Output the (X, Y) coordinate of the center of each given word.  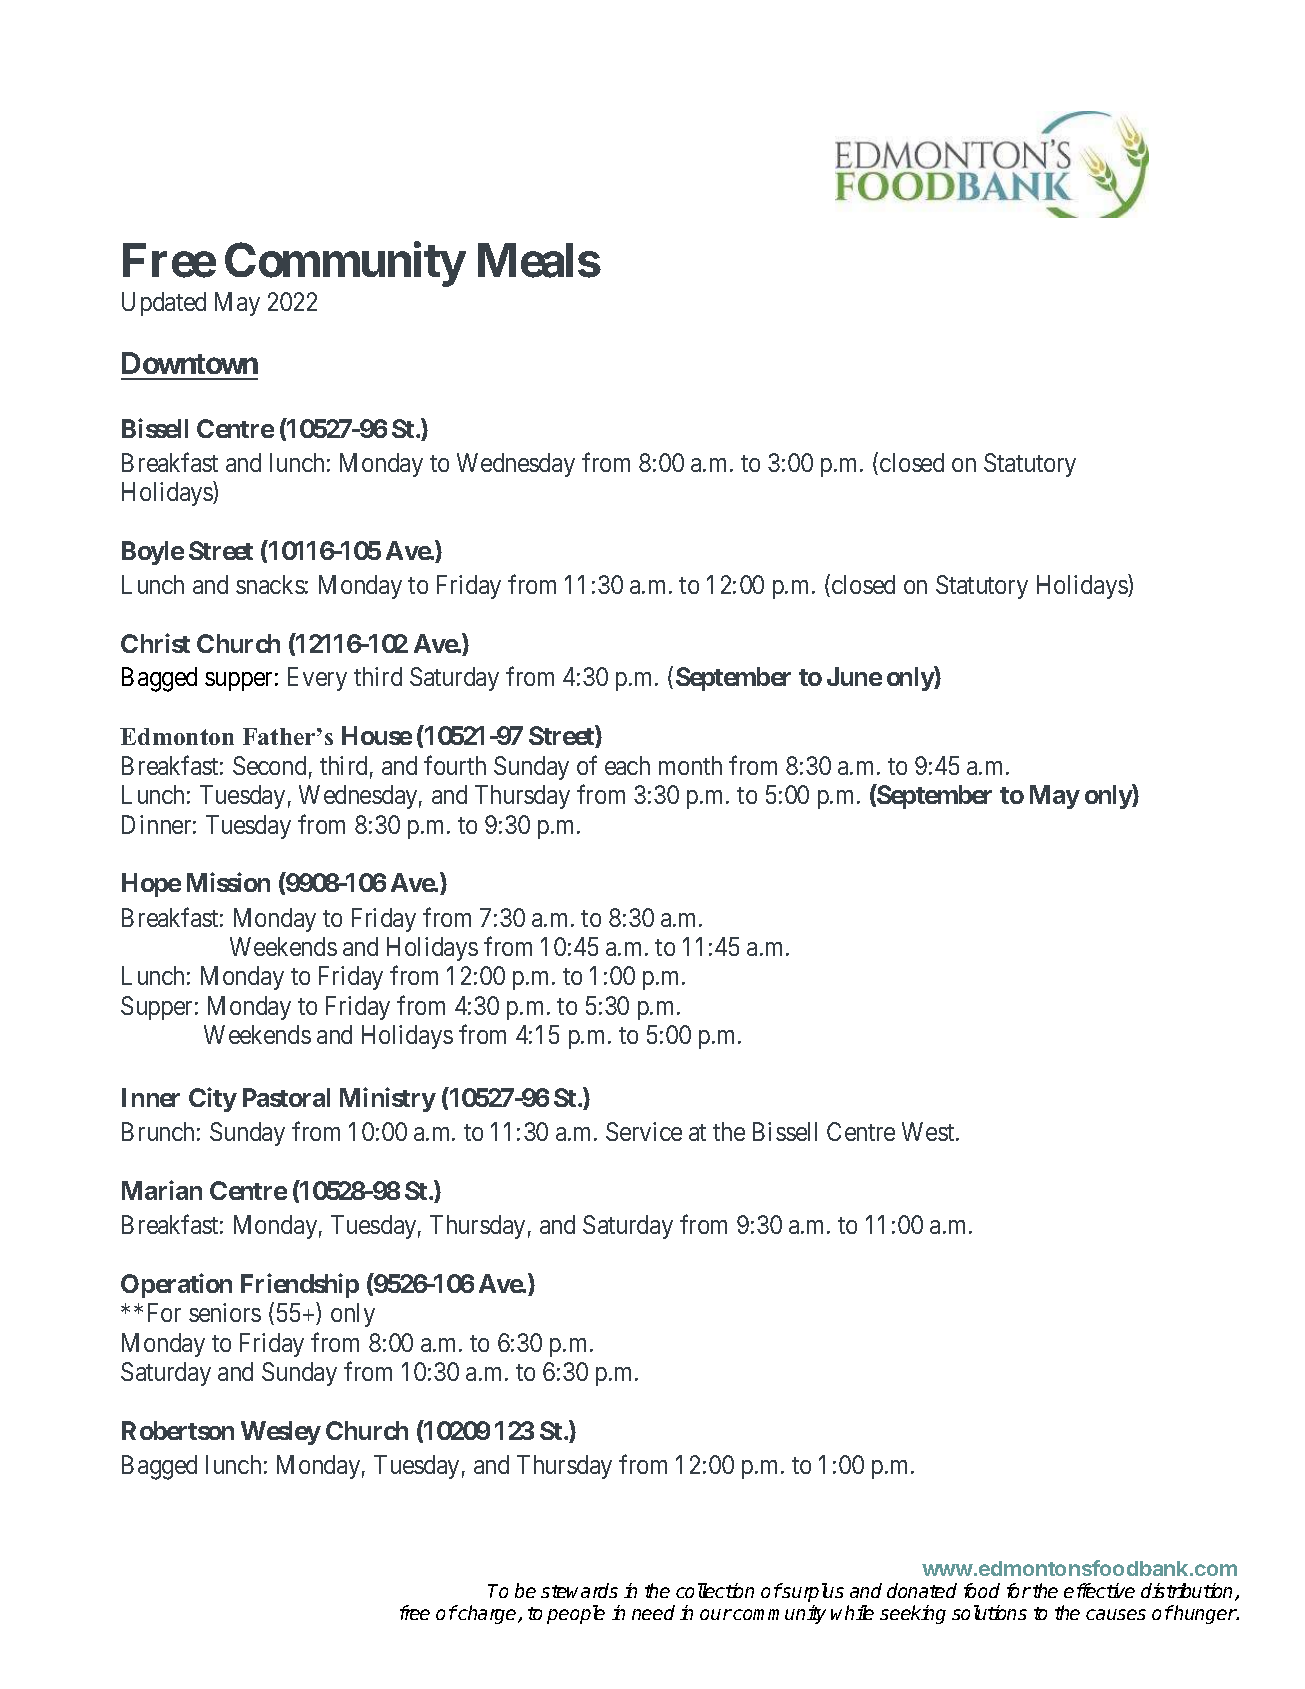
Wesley (281, 1433)
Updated (164, 304)
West (929, 1131)
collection (715, 1590)
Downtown (190, 363)
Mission (228, 882)
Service (644, 1131)
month (690, 765)
